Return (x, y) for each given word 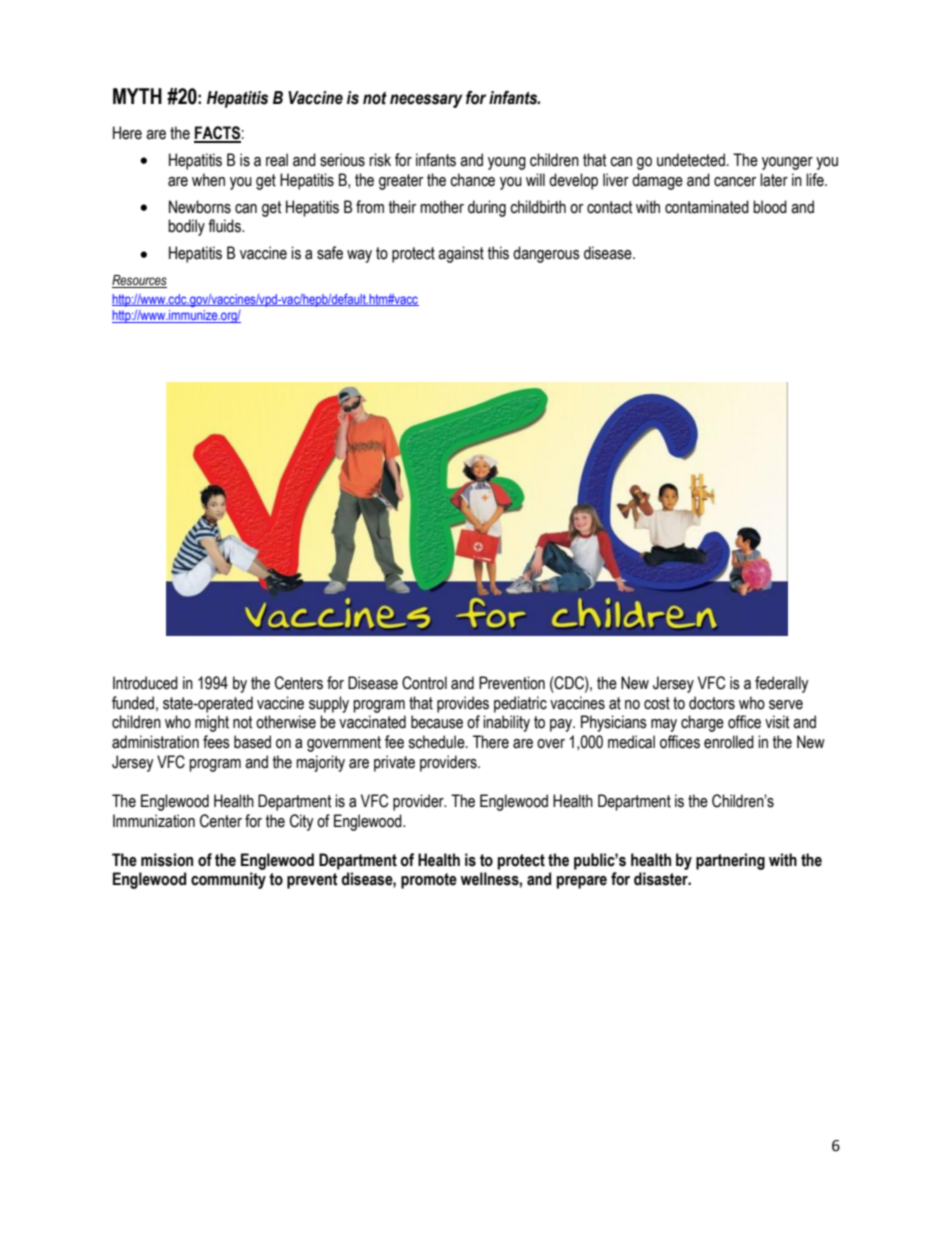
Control (424, 683)
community (228, 880)
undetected (691, 160)
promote (429, 881)
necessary (426, 101)
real (277, 160)
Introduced (145, 683)
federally (782, 684)
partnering (730, 861)
